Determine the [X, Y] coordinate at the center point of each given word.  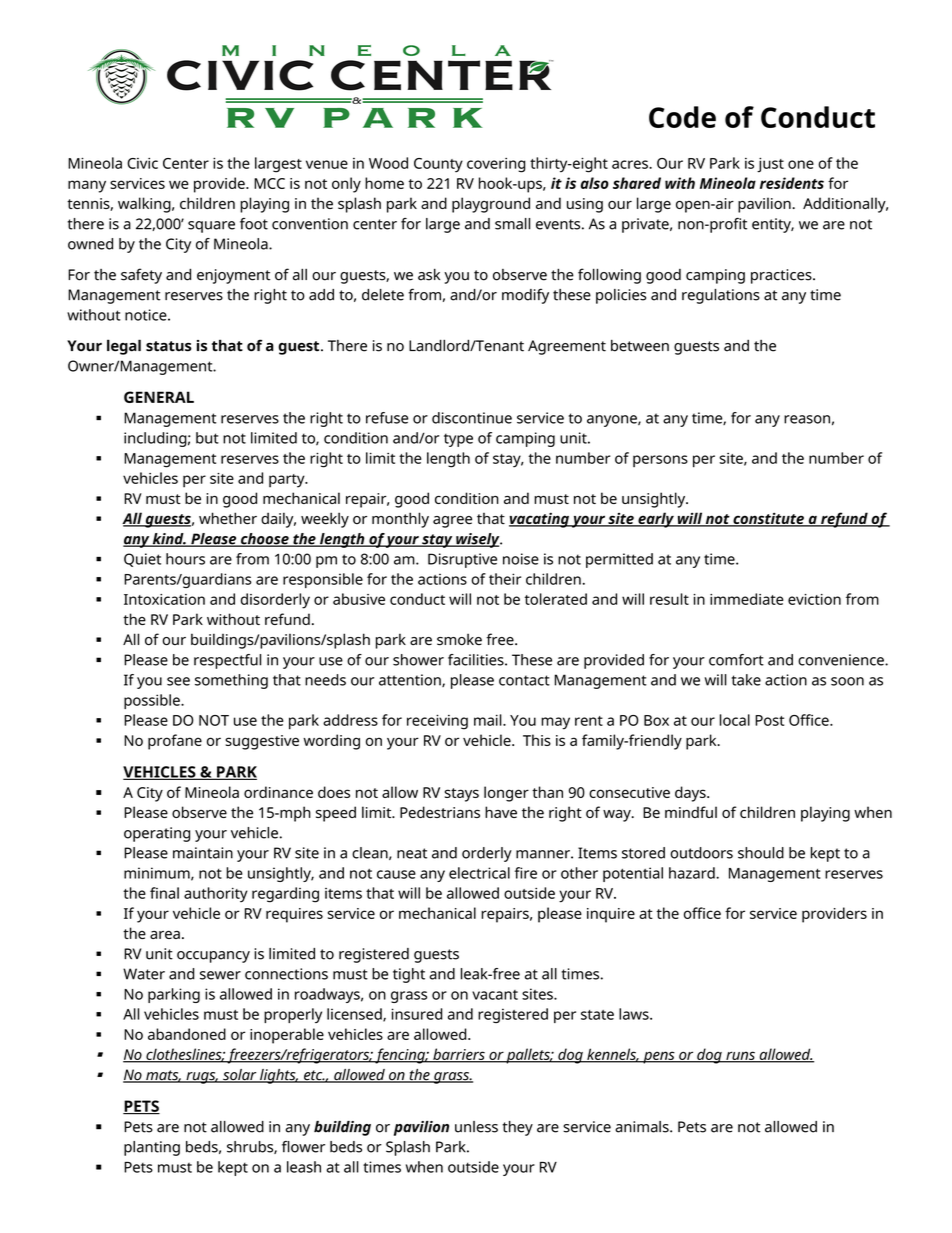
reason [807, 419]
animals [643, 1127]
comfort [736, 660]
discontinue [472, 418]
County [438, 165]
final [164, 893]
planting [152, 1148]
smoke [459, 639]
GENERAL [159, 397]
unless [476, 1127]
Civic [142, 163]
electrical [479, 873]
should [761, 853]
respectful [227, 661]
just [770, 165]
